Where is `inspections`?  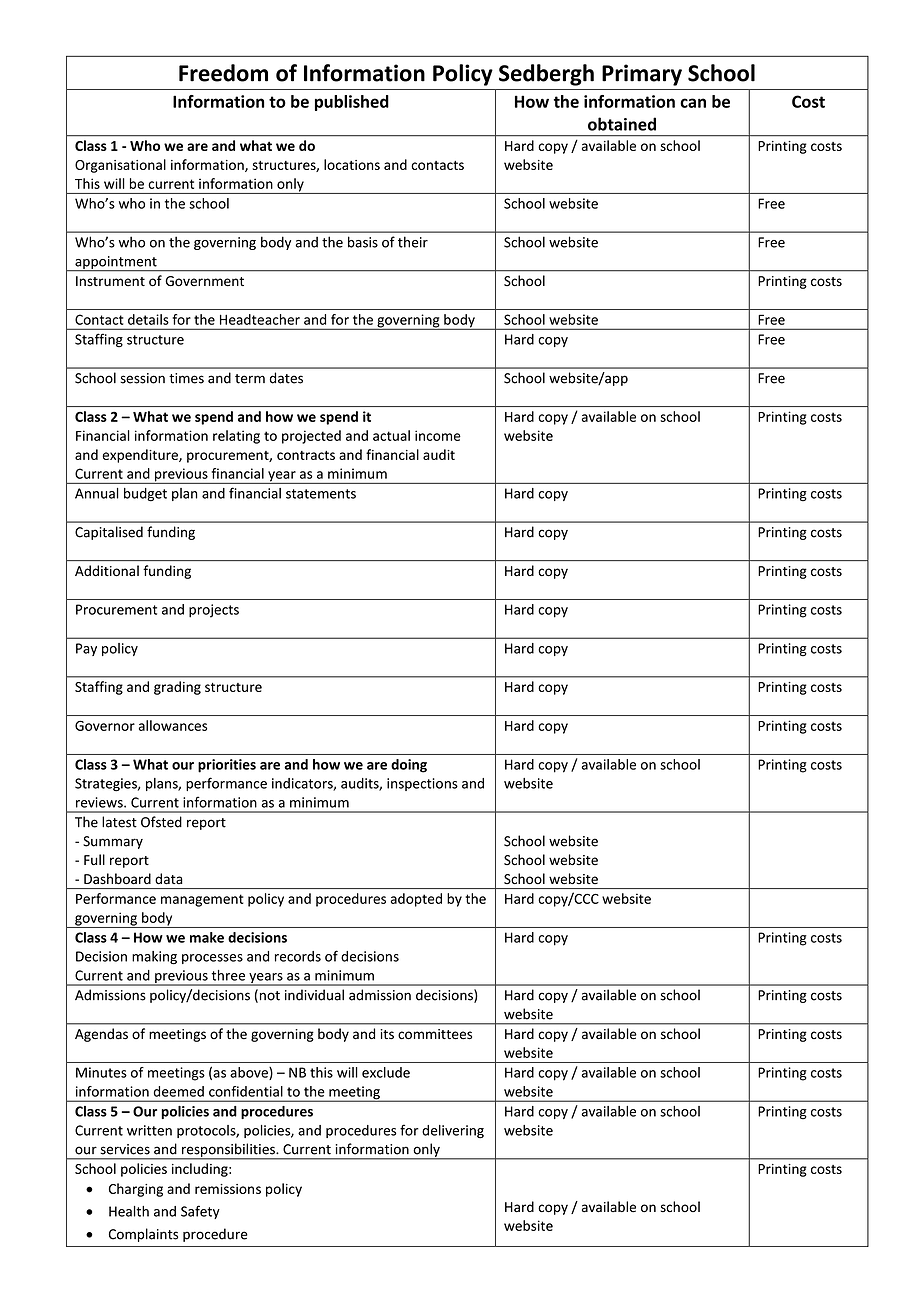
inspections is located at coordinates (422, 784).
